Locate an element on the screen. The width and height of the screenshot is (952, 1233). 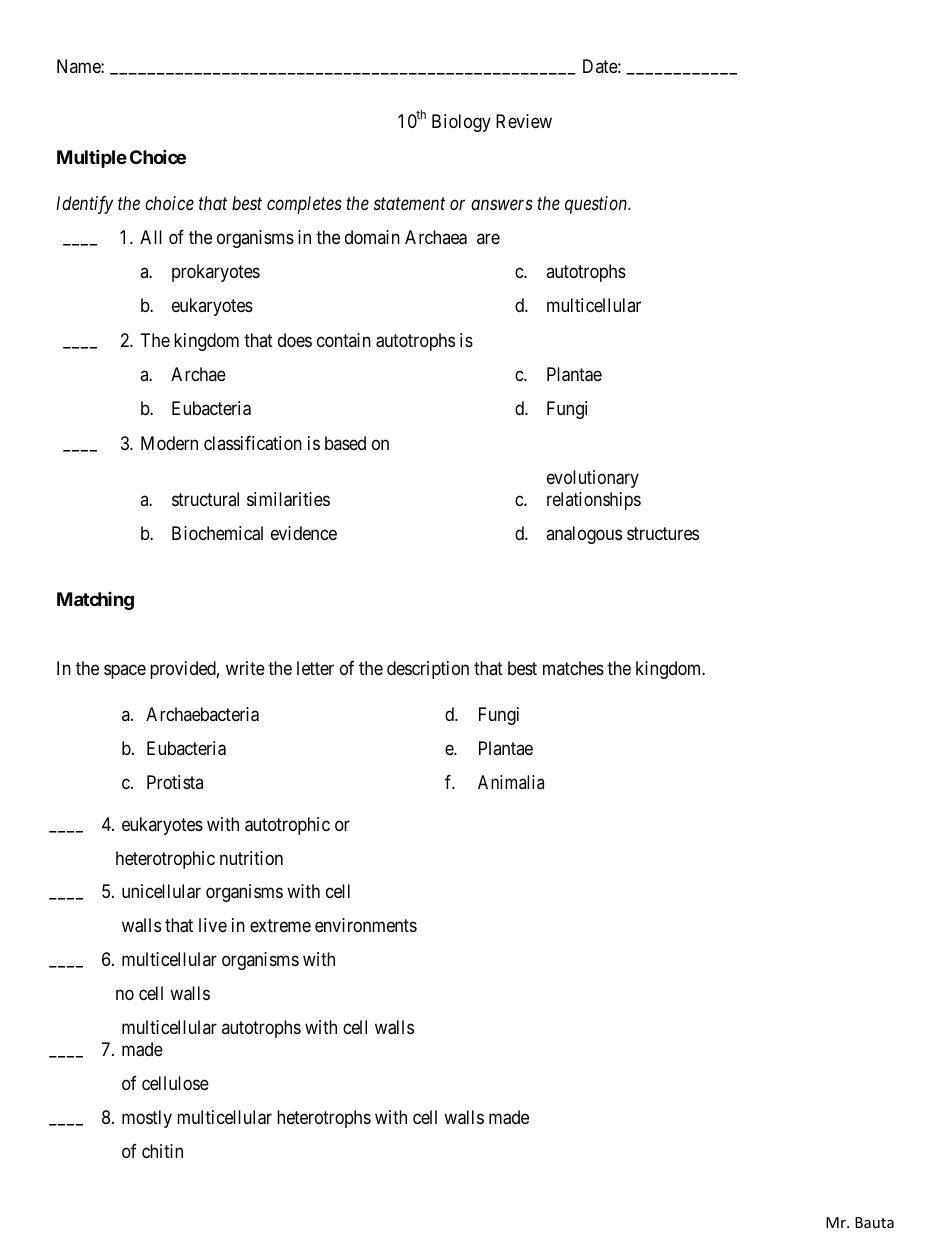
Protista is located at coordinates (175, 782).
